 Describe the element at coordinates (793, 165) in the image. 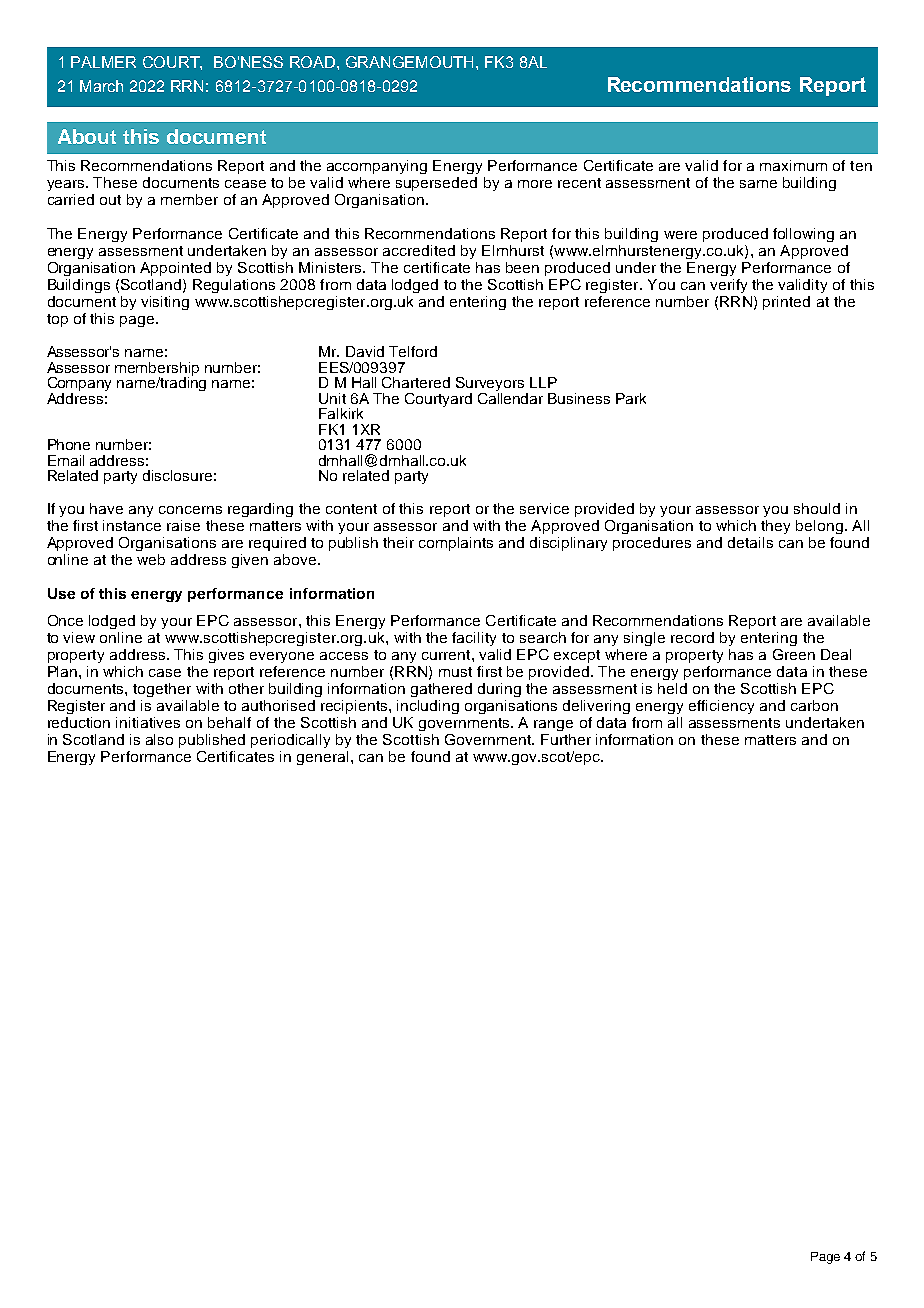

I see `maximum` at that location.
